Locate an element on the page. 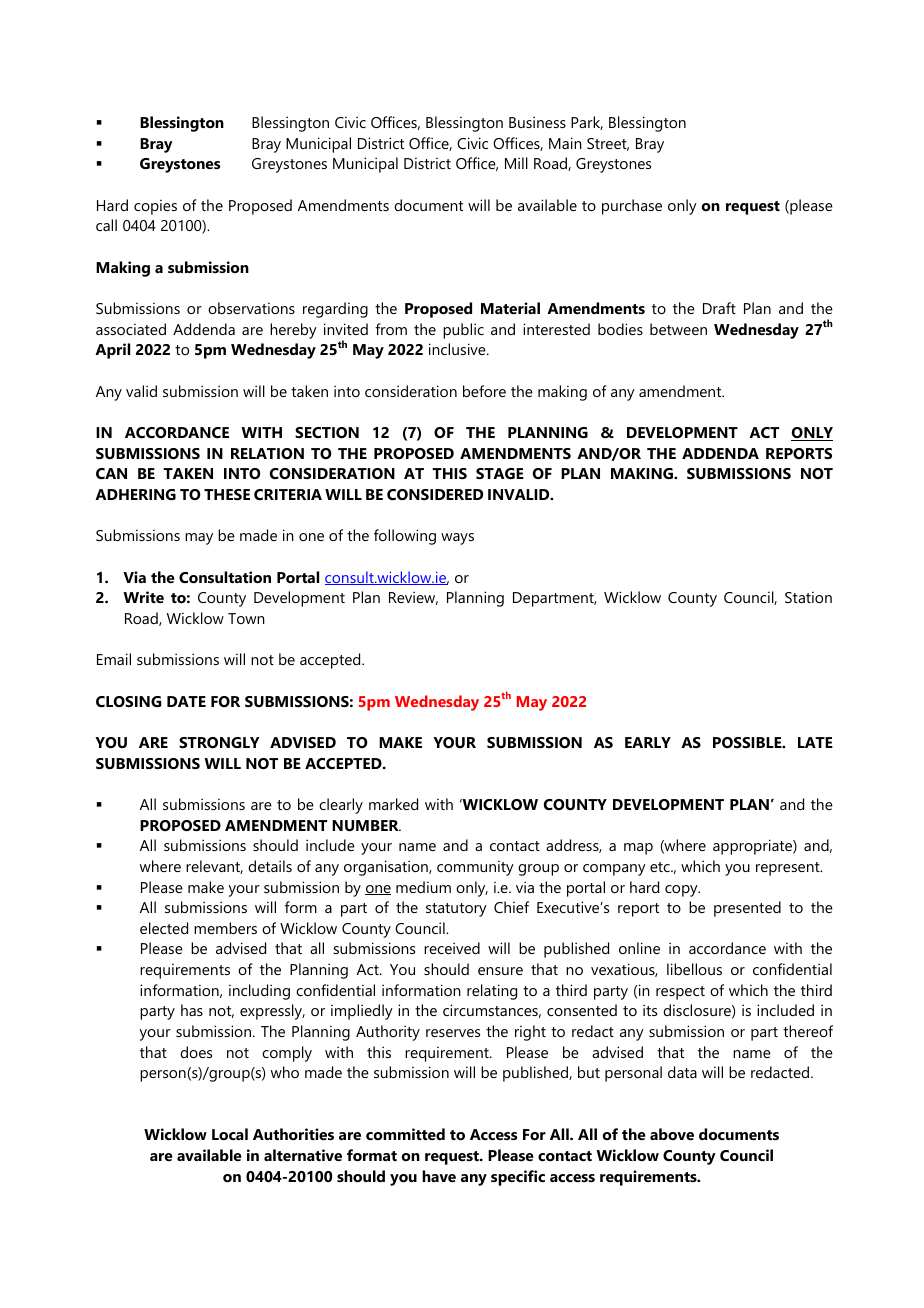  have is located at coordinates (439, 1176).
